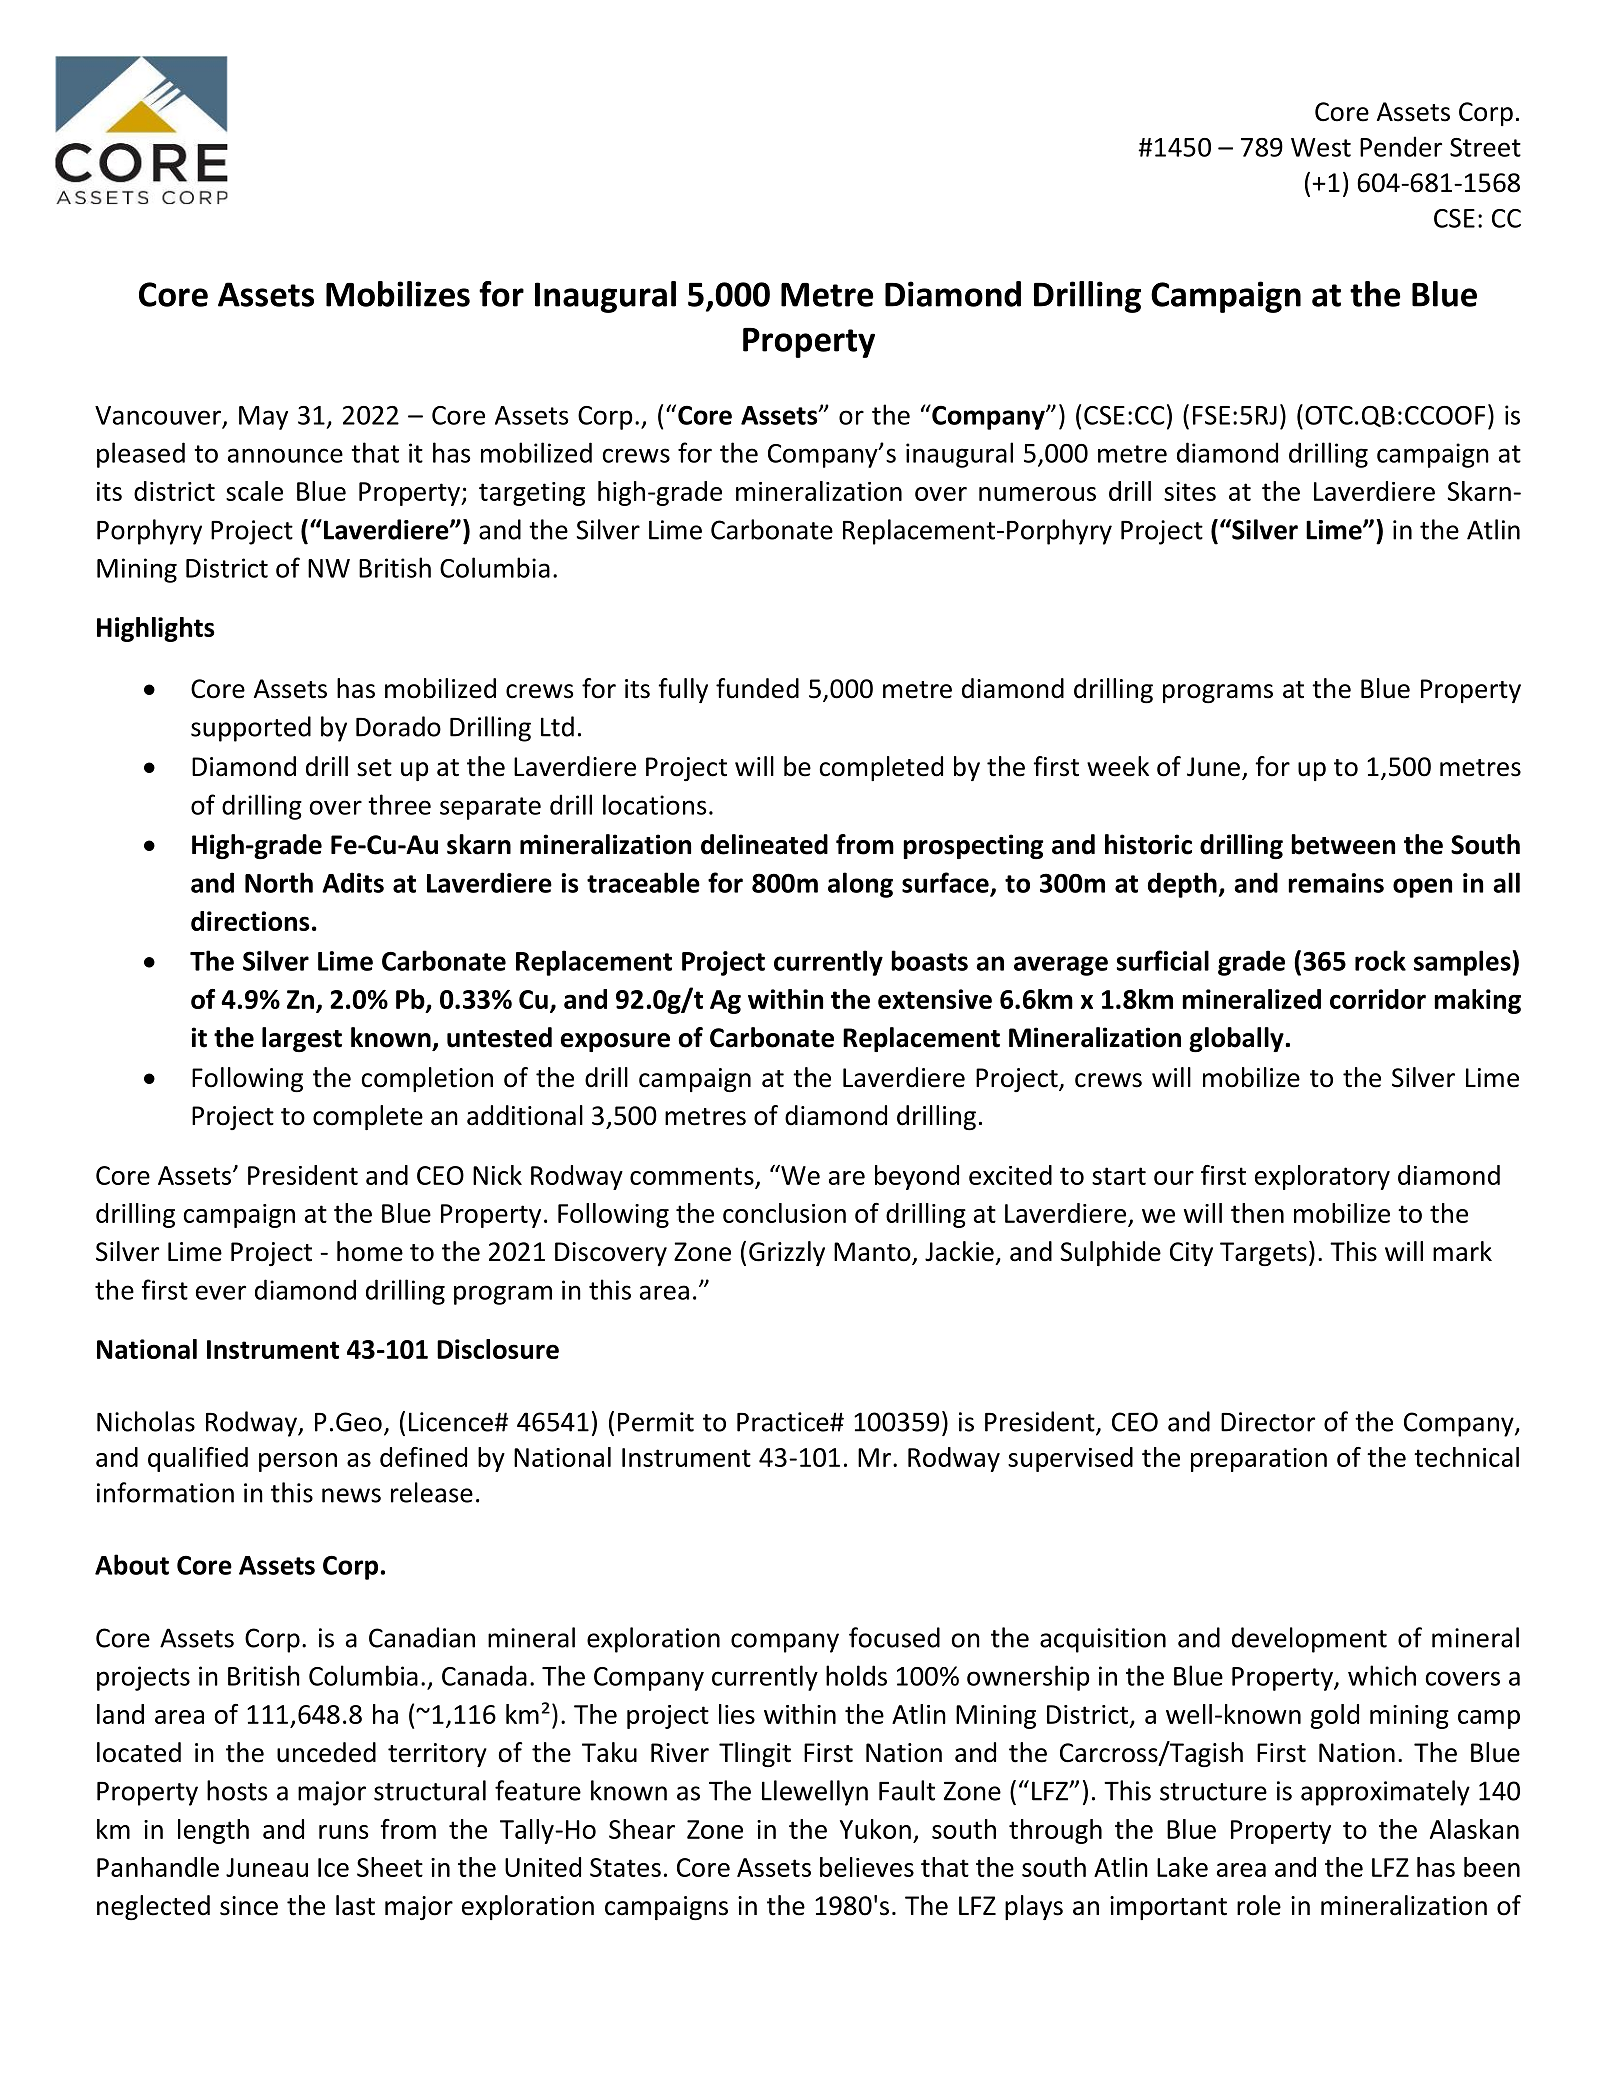  What do you see at coordinates (221, 1292) in the document?
I see `ever` at bounding box center [221, 1292].
